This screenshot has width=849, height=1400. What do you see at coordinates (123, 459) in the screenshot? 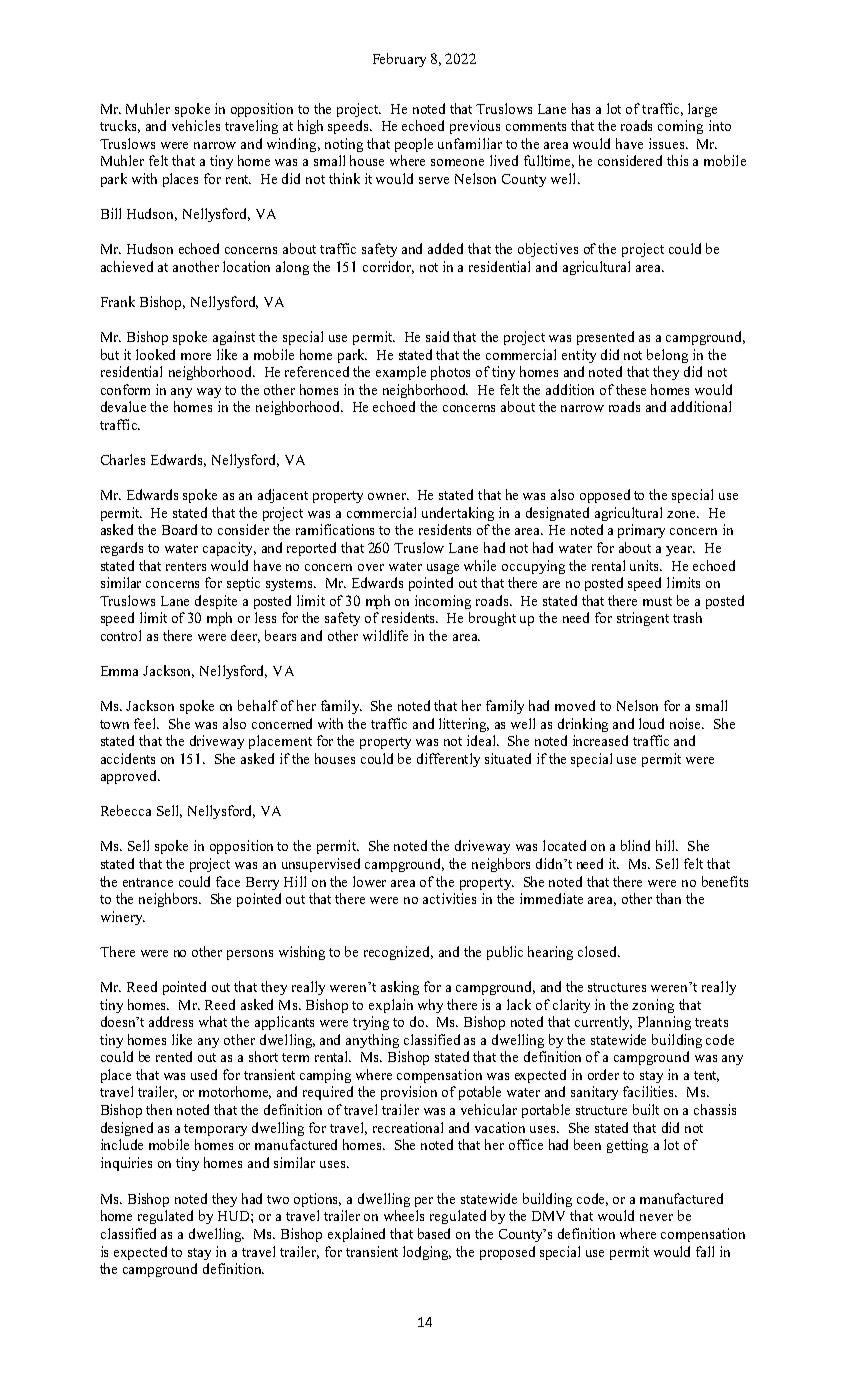
I see `Charles` at bounding box center [123, 459].
